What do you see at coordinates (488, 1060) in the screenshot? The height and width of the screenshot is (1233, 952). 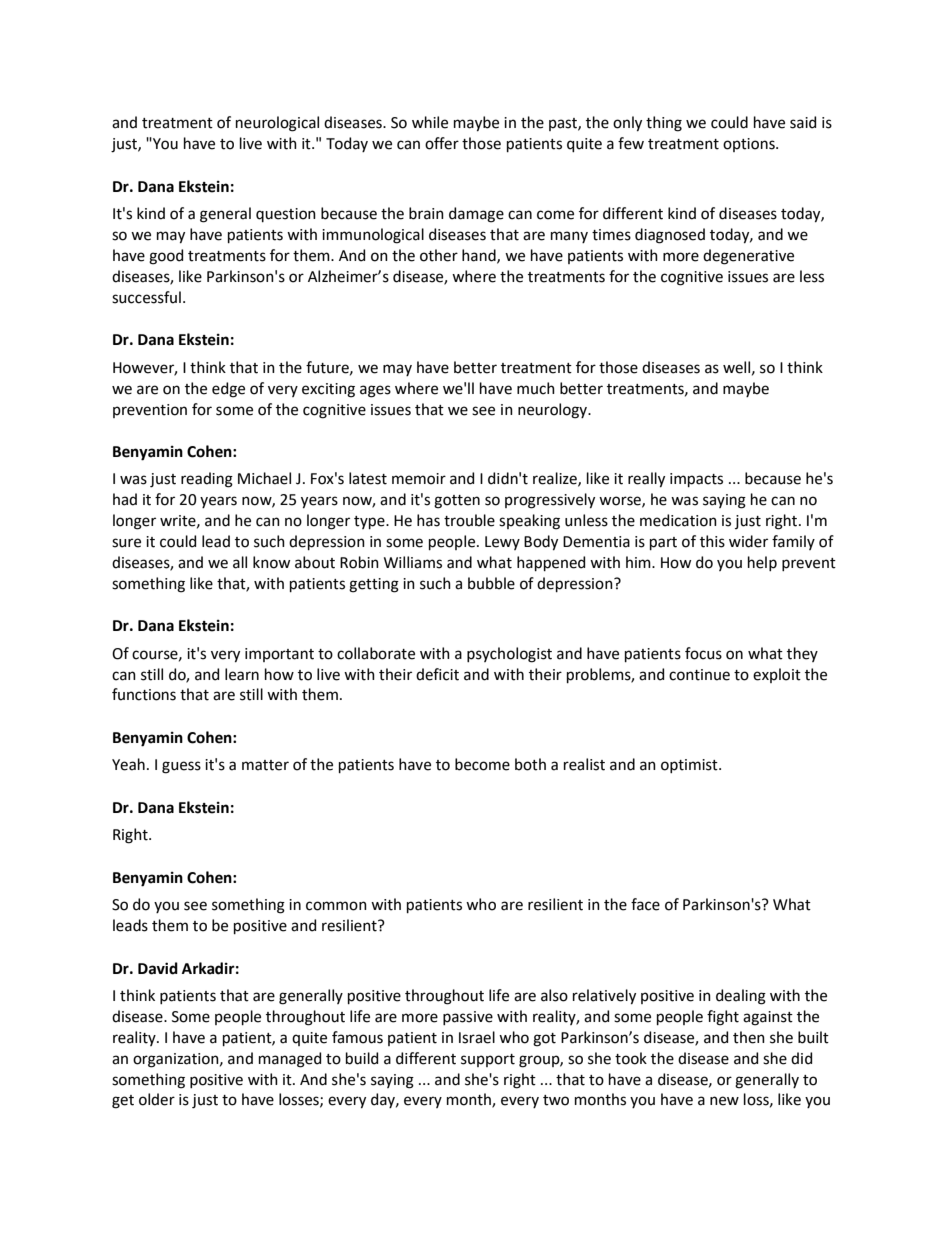 I see `support` at bounding box center [488, 1060].
